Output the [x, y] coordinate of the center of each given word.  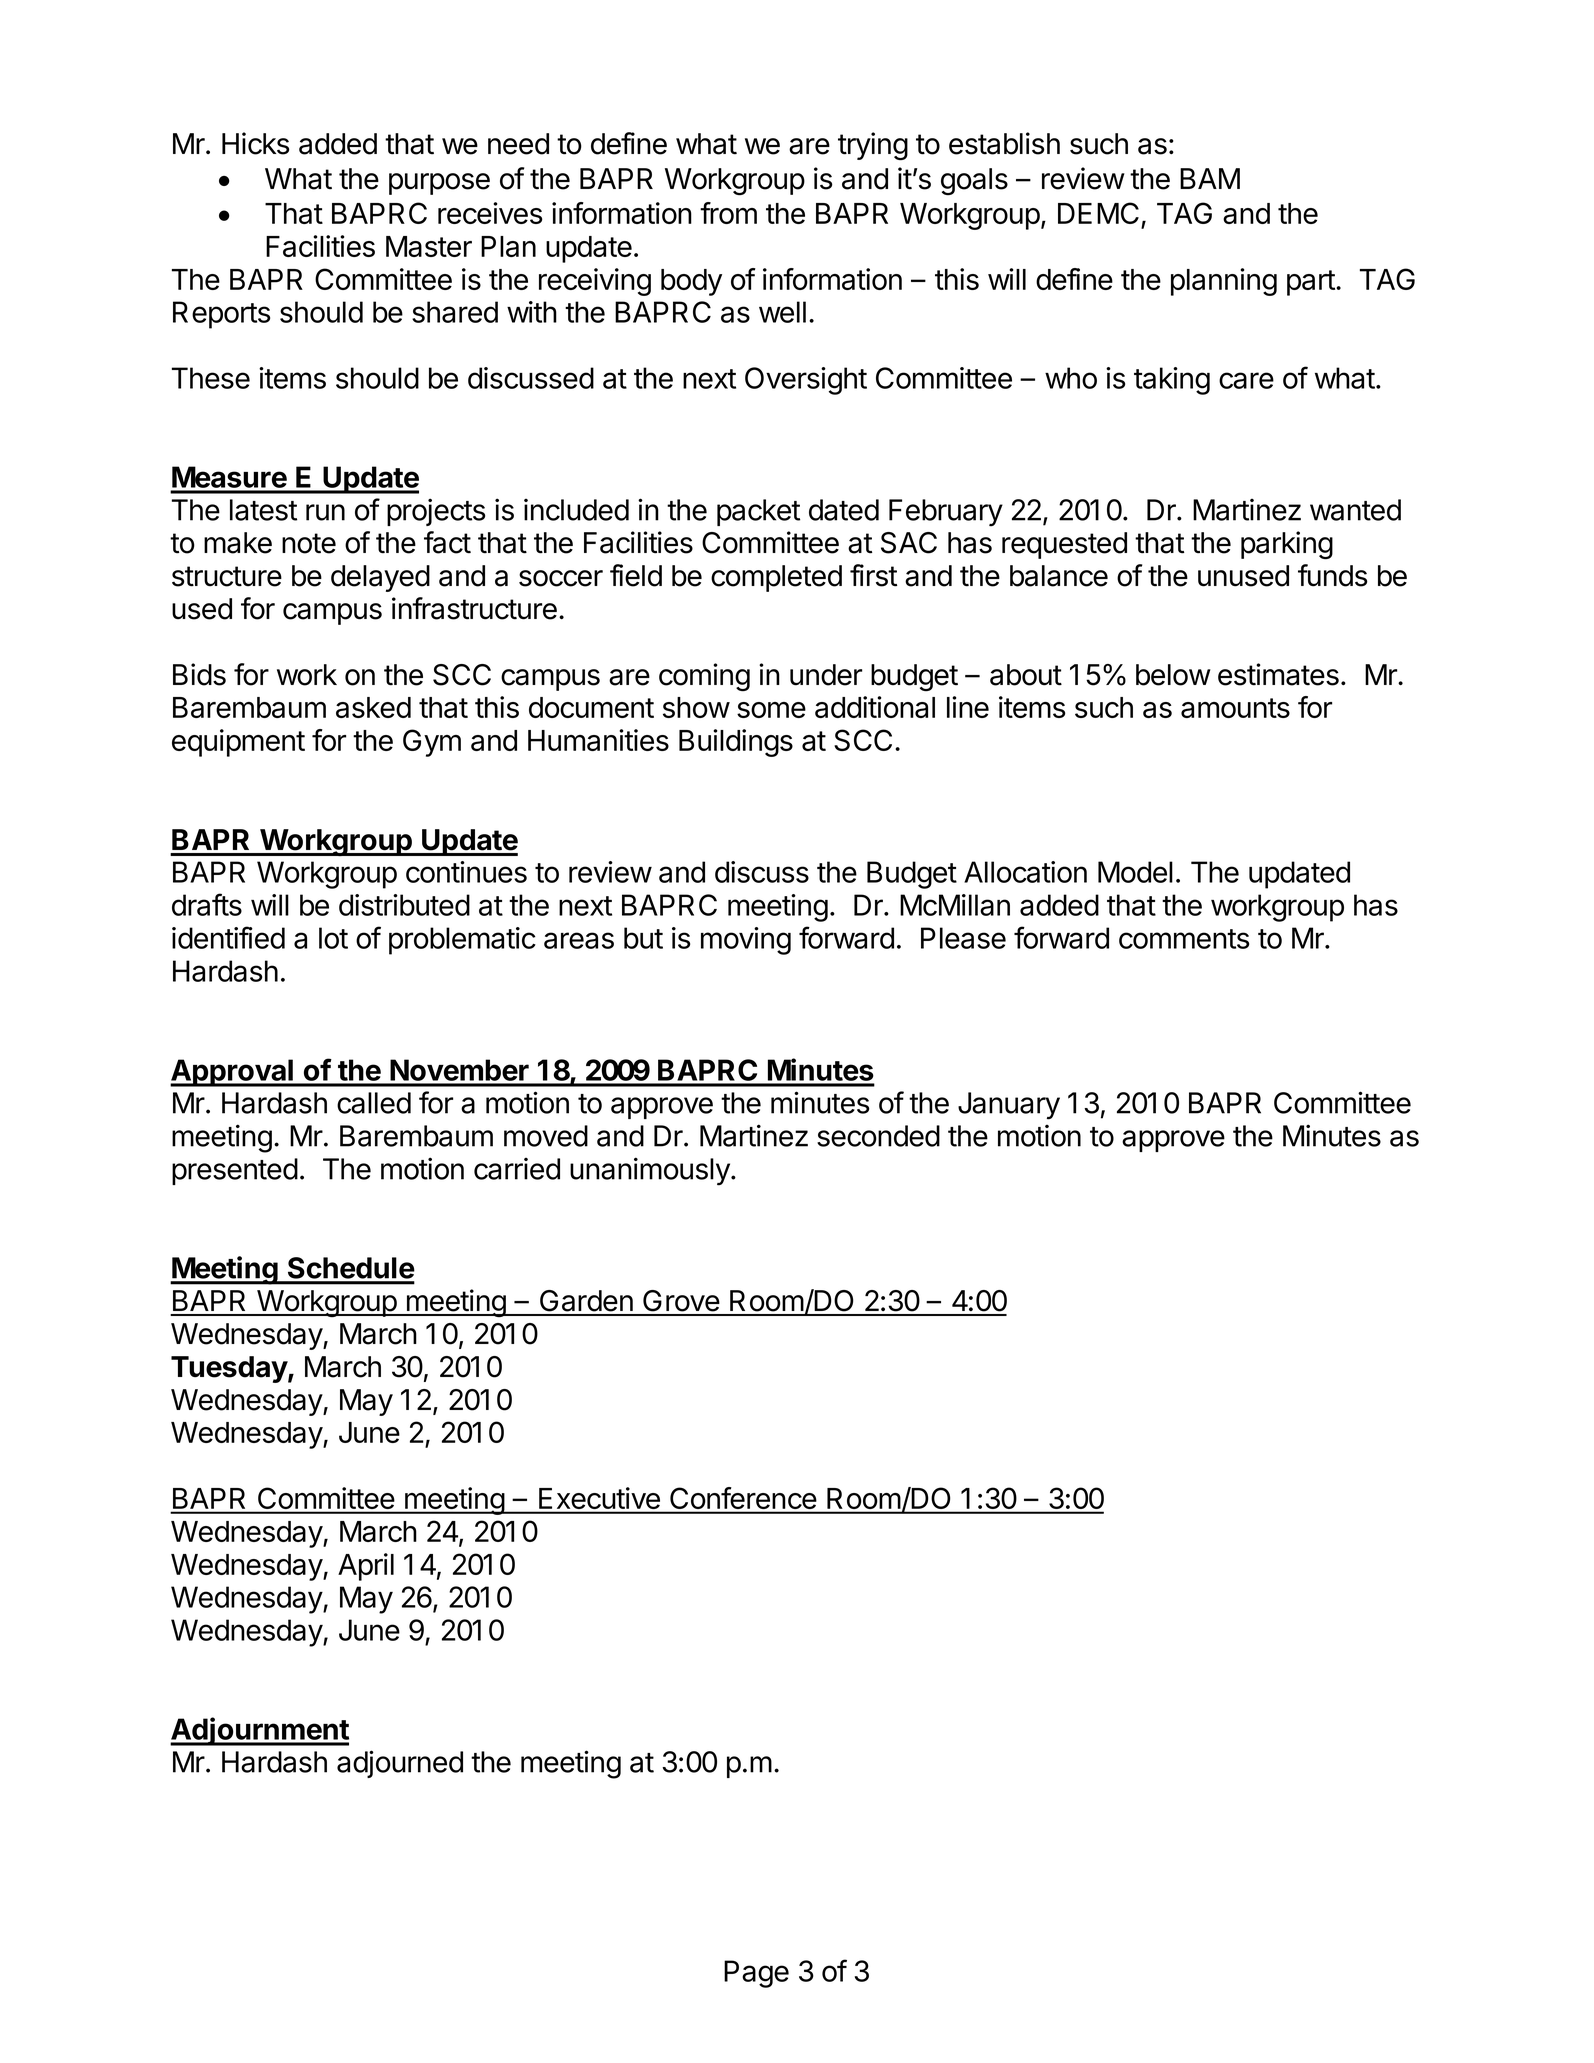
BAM [1210, 178]
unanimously [651, 1171]
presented [235, 1171]
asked [373, 707]
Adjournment [259, 1731]
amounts [1235, 708]
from [728, 213]
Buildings [736, 743]
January [1009, 1106]
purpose [439, 184]
